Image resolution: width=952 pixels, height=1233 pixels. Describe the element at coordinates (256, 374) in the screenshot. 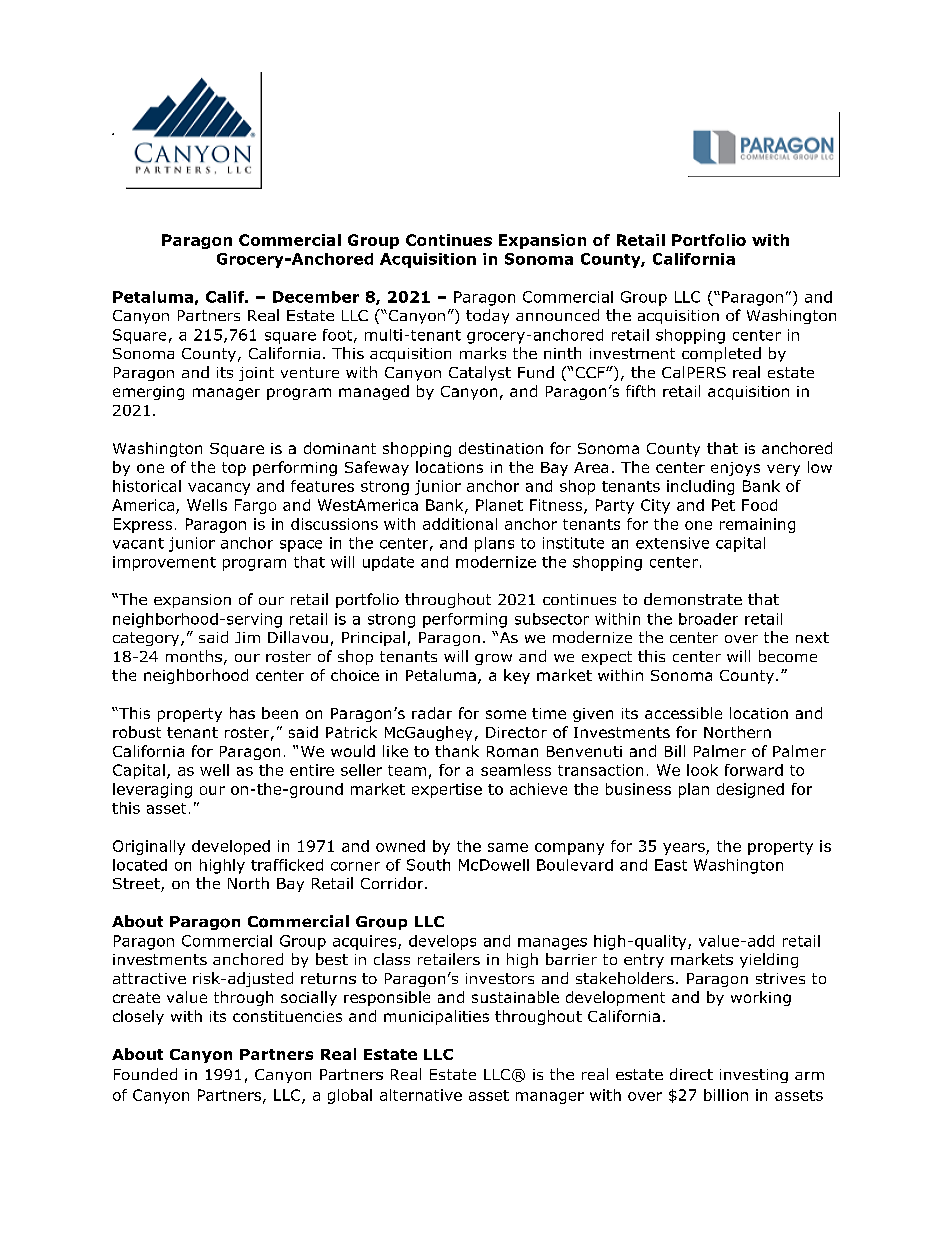

I see `joint` at that location.
